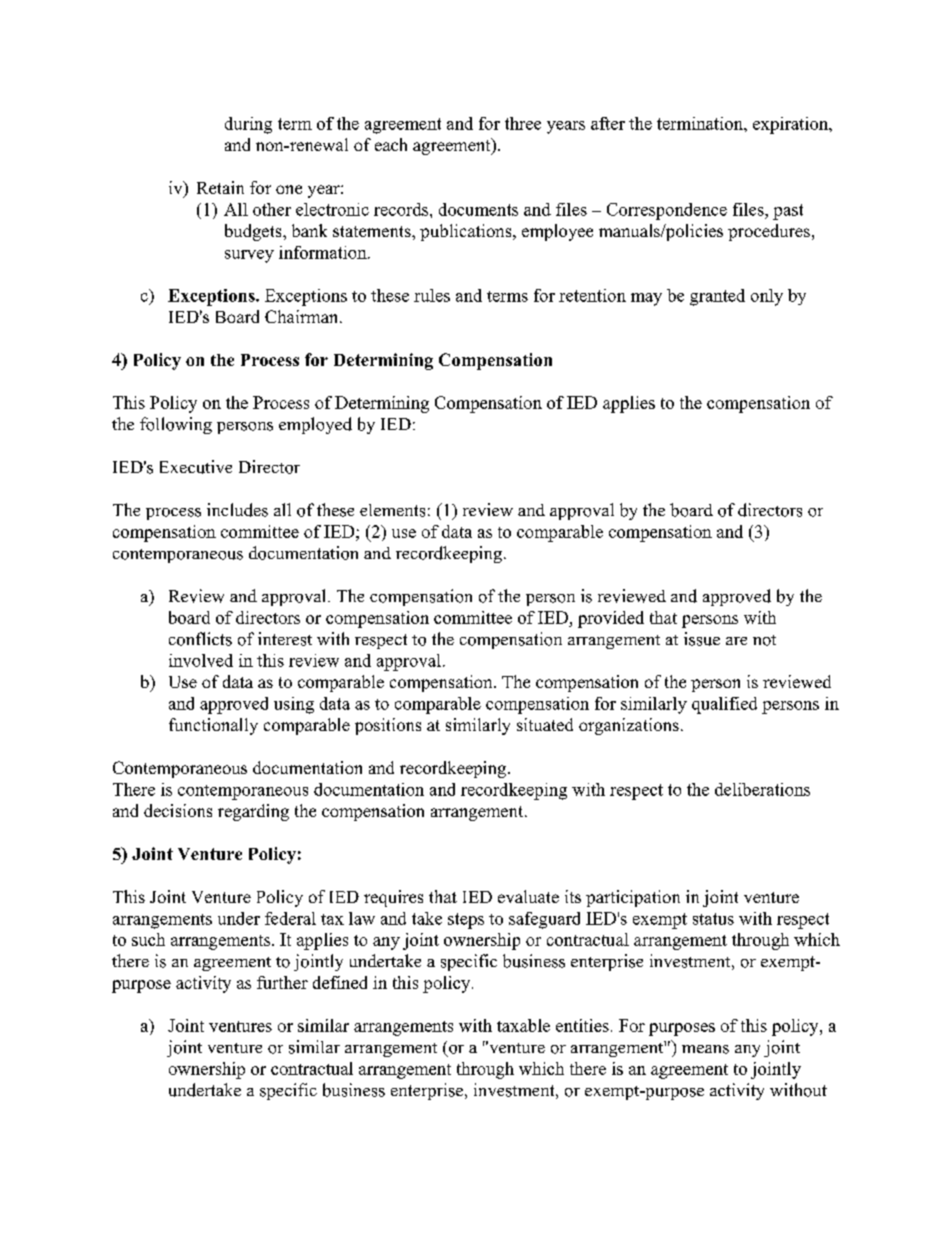  I want to click on conflicts, so click(200, 639).
